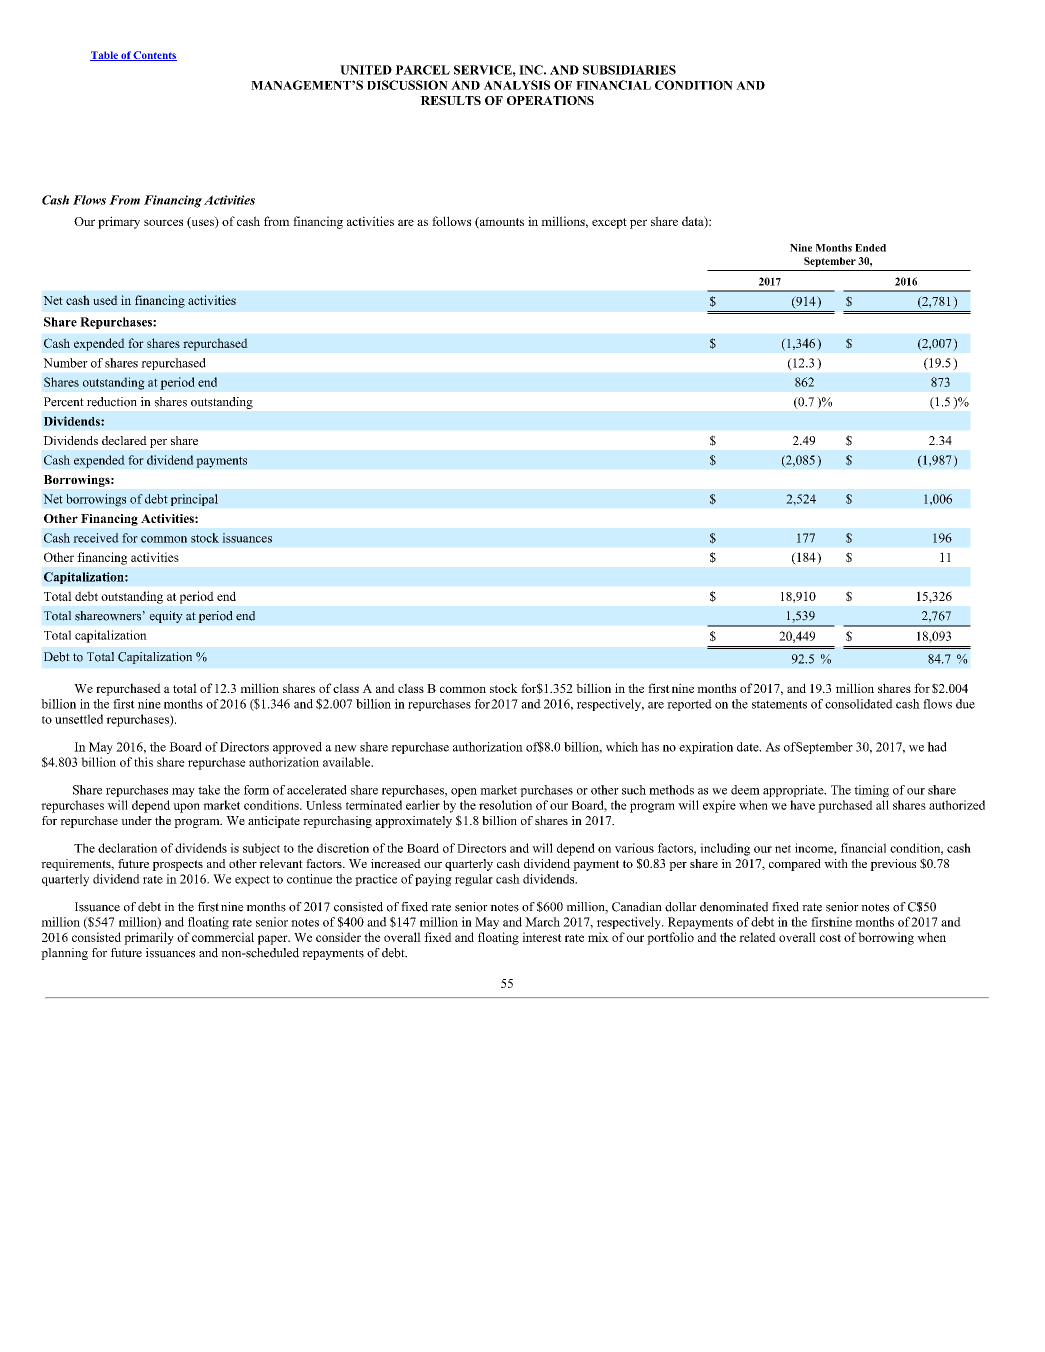 This screenshot has width=1045, height=1352. What do you see at coordinates (629, 70) in the screenshot?
I see `SUBSIDIARIES` at bounding box center [629, 70].
